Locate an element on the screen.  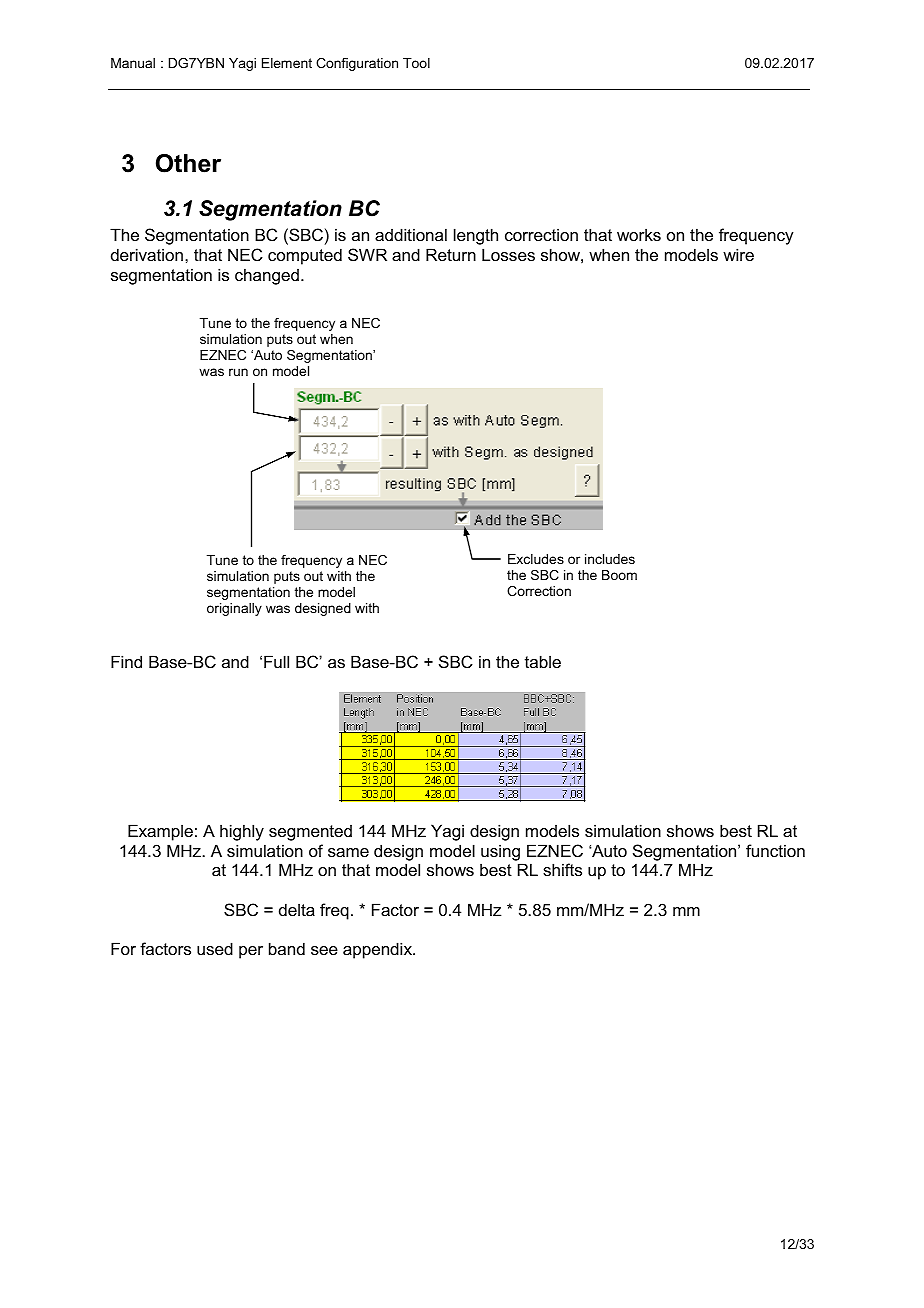
wire is located at coordinates (738, 254).
